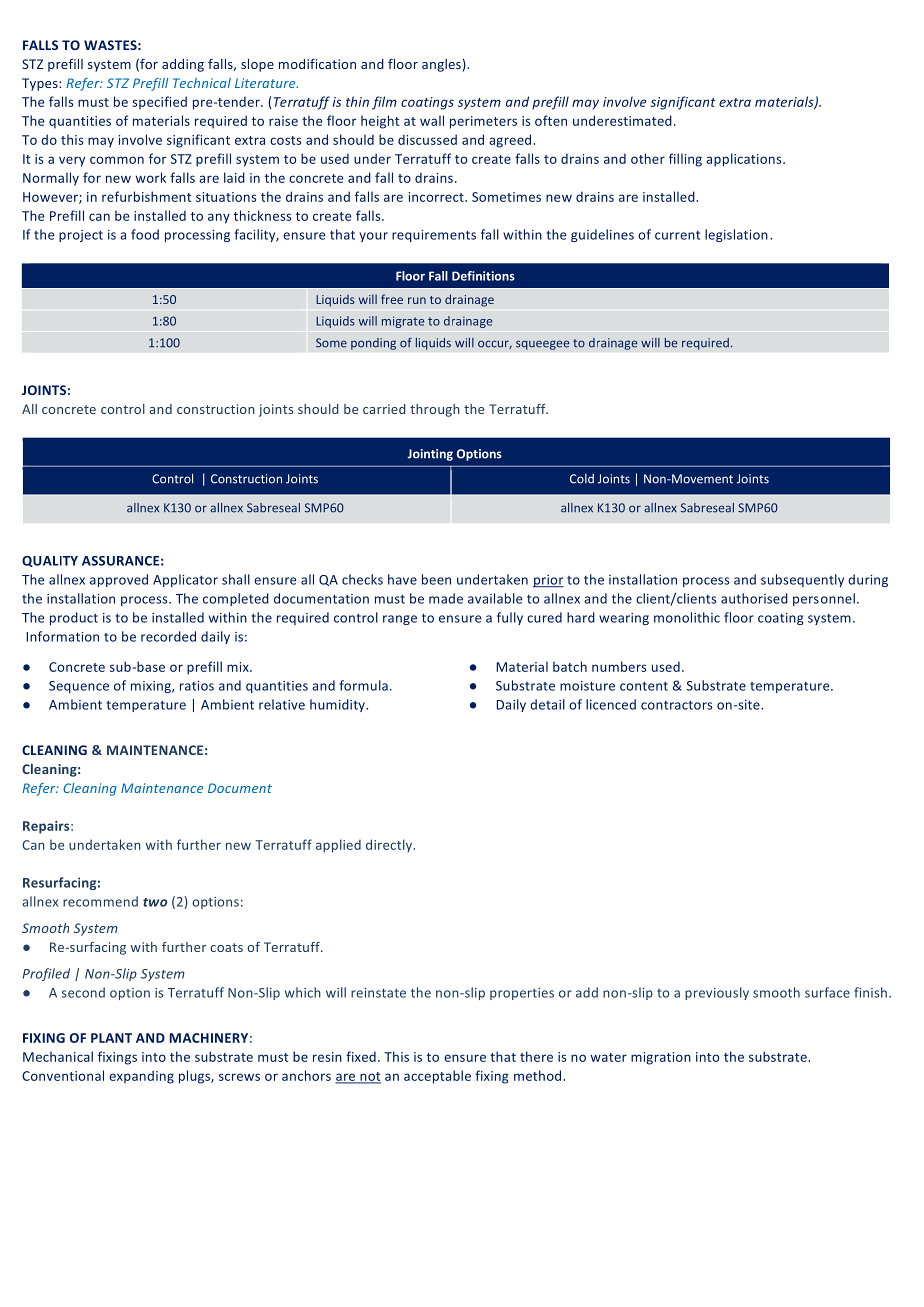 This document has width=924, height=1307. What do you see at coordinates (676, 705) in the document?
I see `contractors` at bounding box center [676, 705].
